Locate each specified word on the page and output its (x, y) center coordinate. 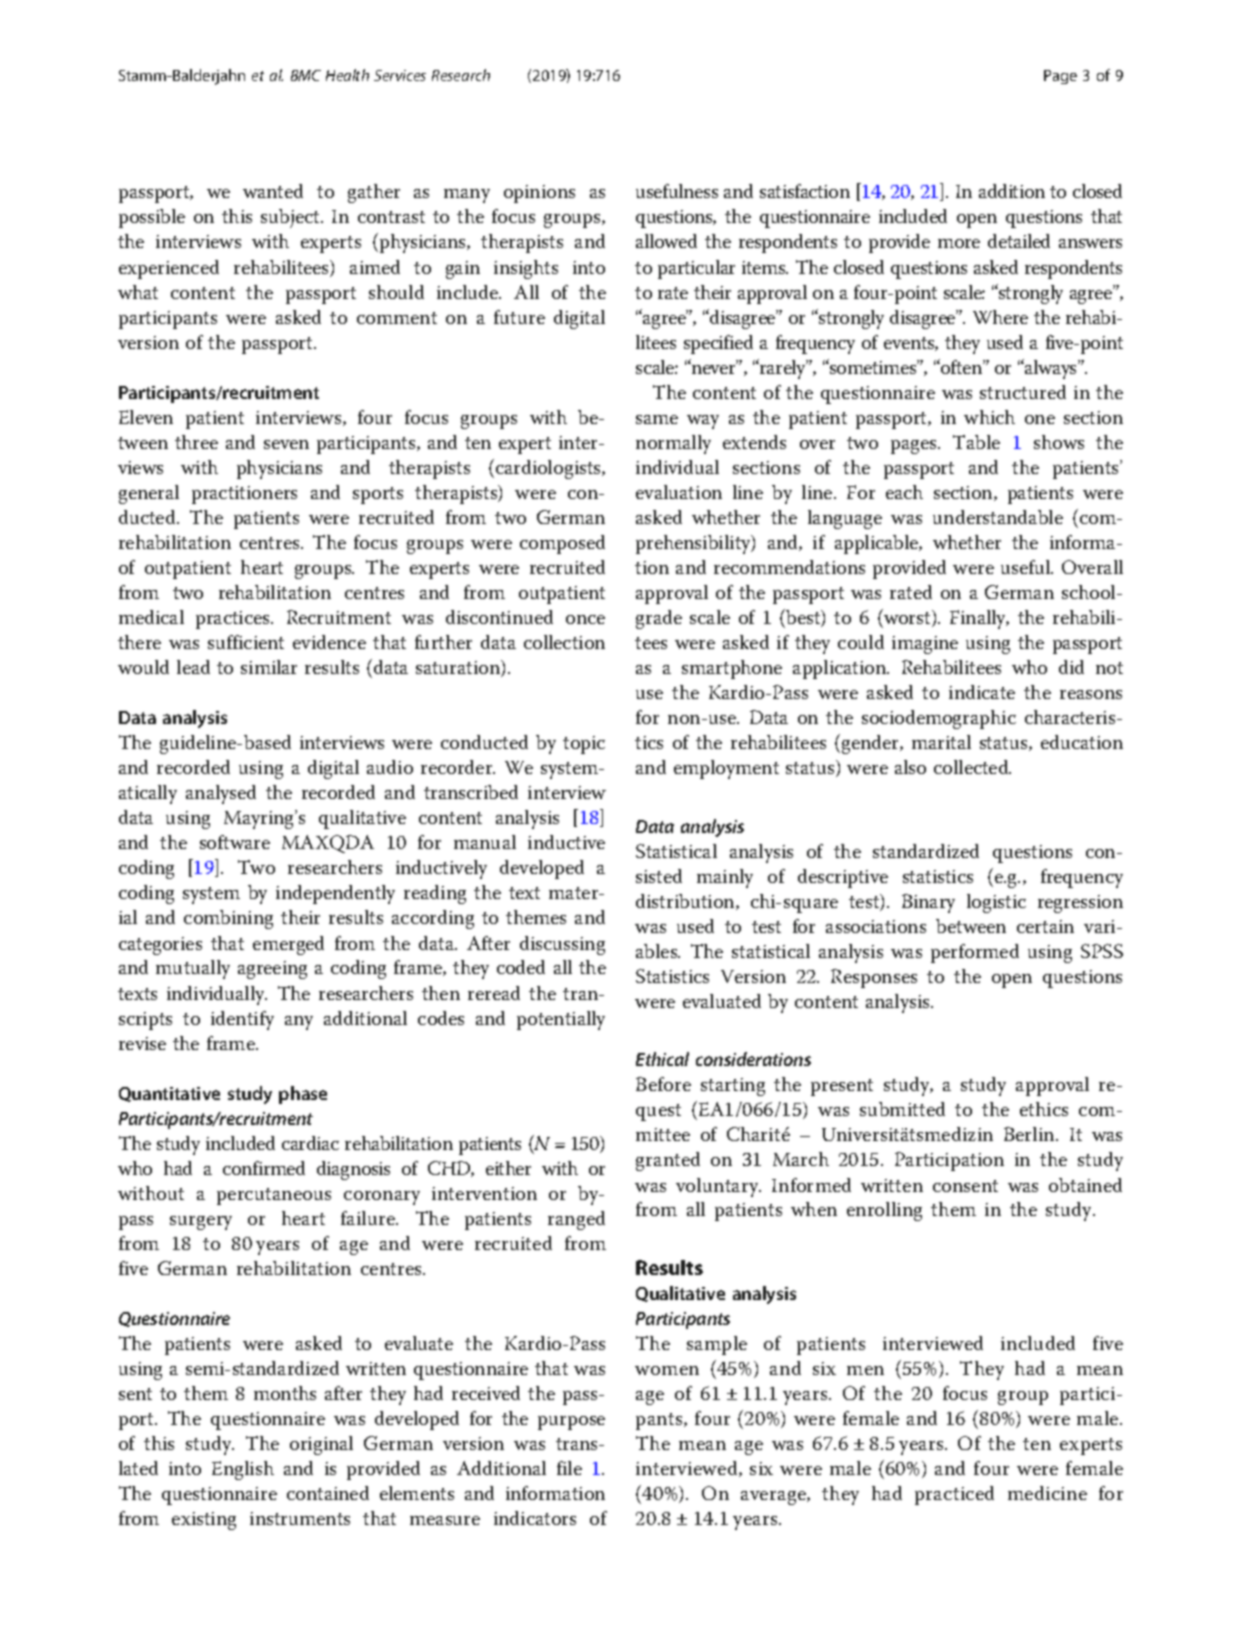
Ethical (662, 1059)
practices (234, 620)
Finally (979, 619)
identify (242, 1020)
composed (562, 544)
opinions (539, 194)
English (243, 1470)
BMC (306, 75)
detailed (1019, 241)
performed (975, 953)
